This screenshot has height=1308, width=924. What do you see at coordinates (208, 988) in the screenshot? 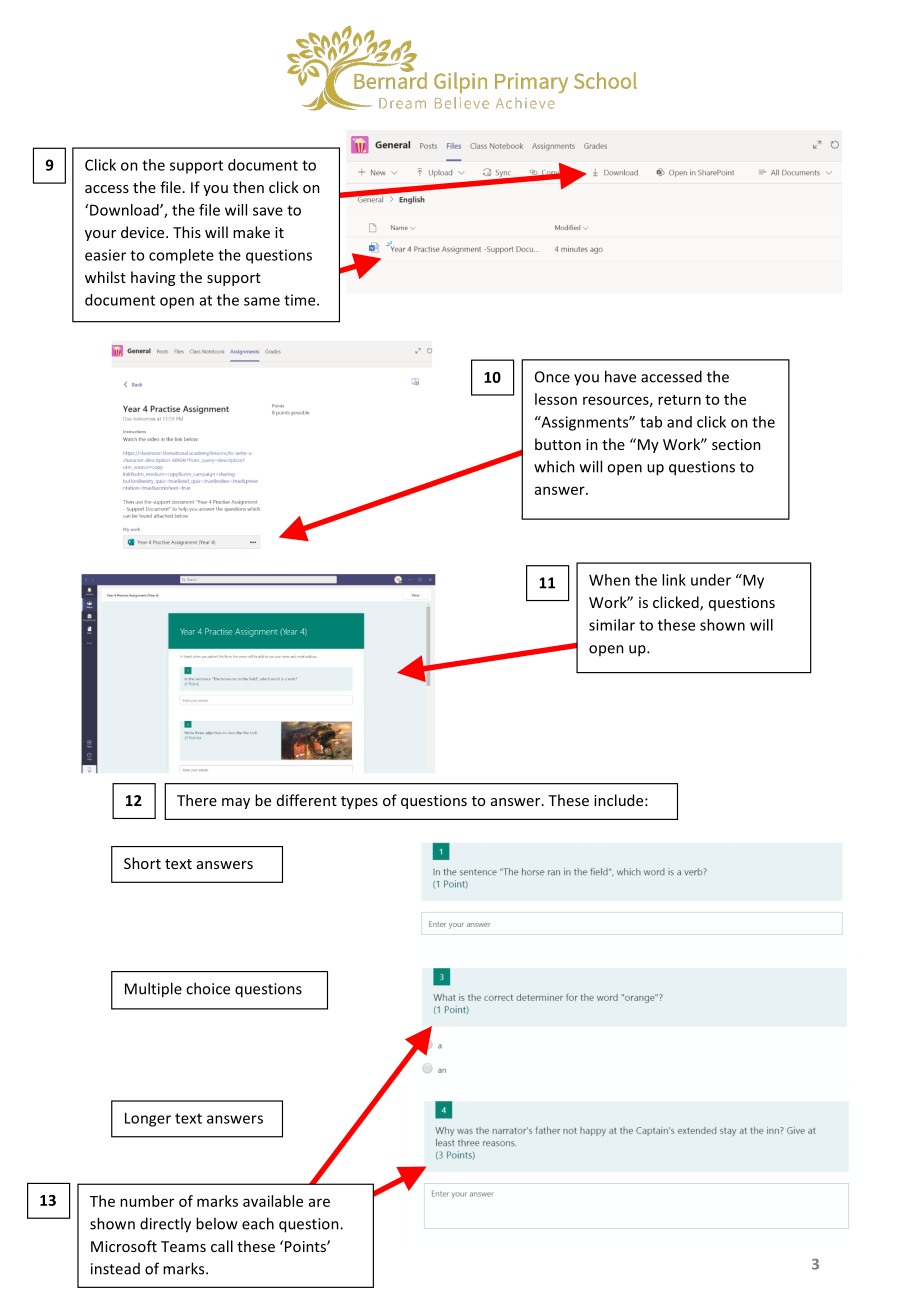
I see `choice` at bounding box center [208, 988].
